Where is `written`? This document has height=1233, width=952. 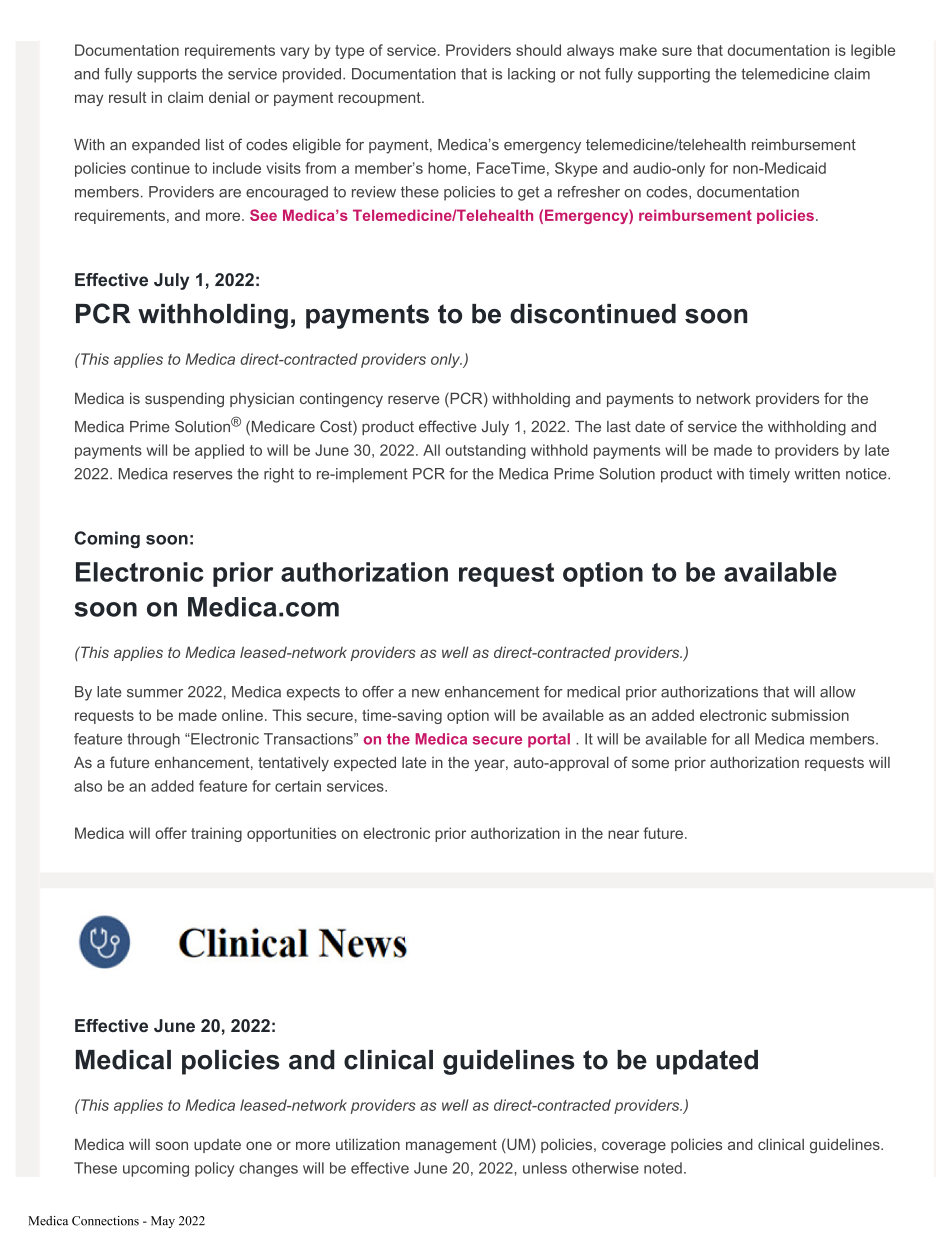 written is located at coordinates (817, 474).
